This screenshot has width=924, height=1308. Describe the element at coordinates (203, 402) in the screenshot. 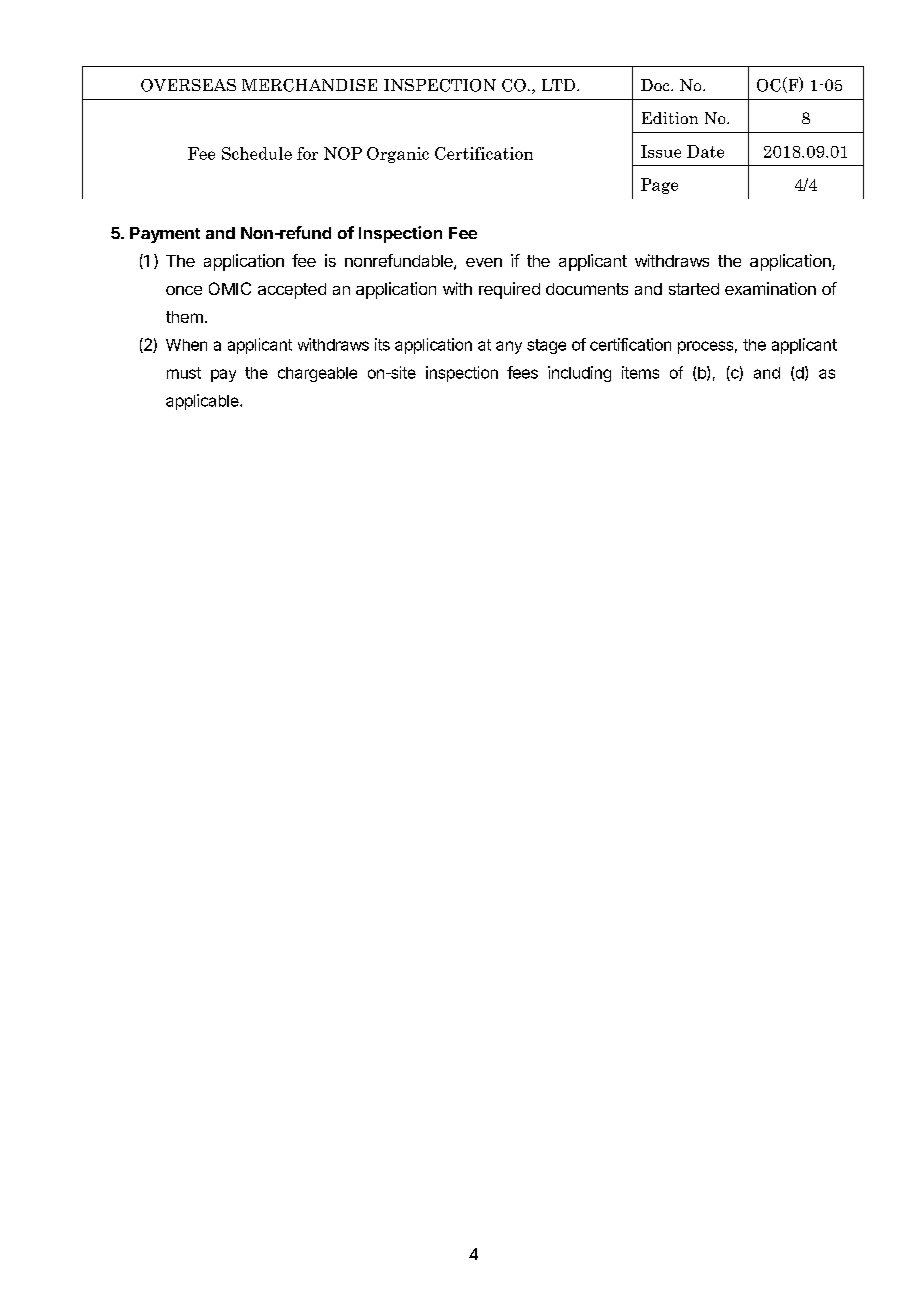

I see `applicable` at that location.
